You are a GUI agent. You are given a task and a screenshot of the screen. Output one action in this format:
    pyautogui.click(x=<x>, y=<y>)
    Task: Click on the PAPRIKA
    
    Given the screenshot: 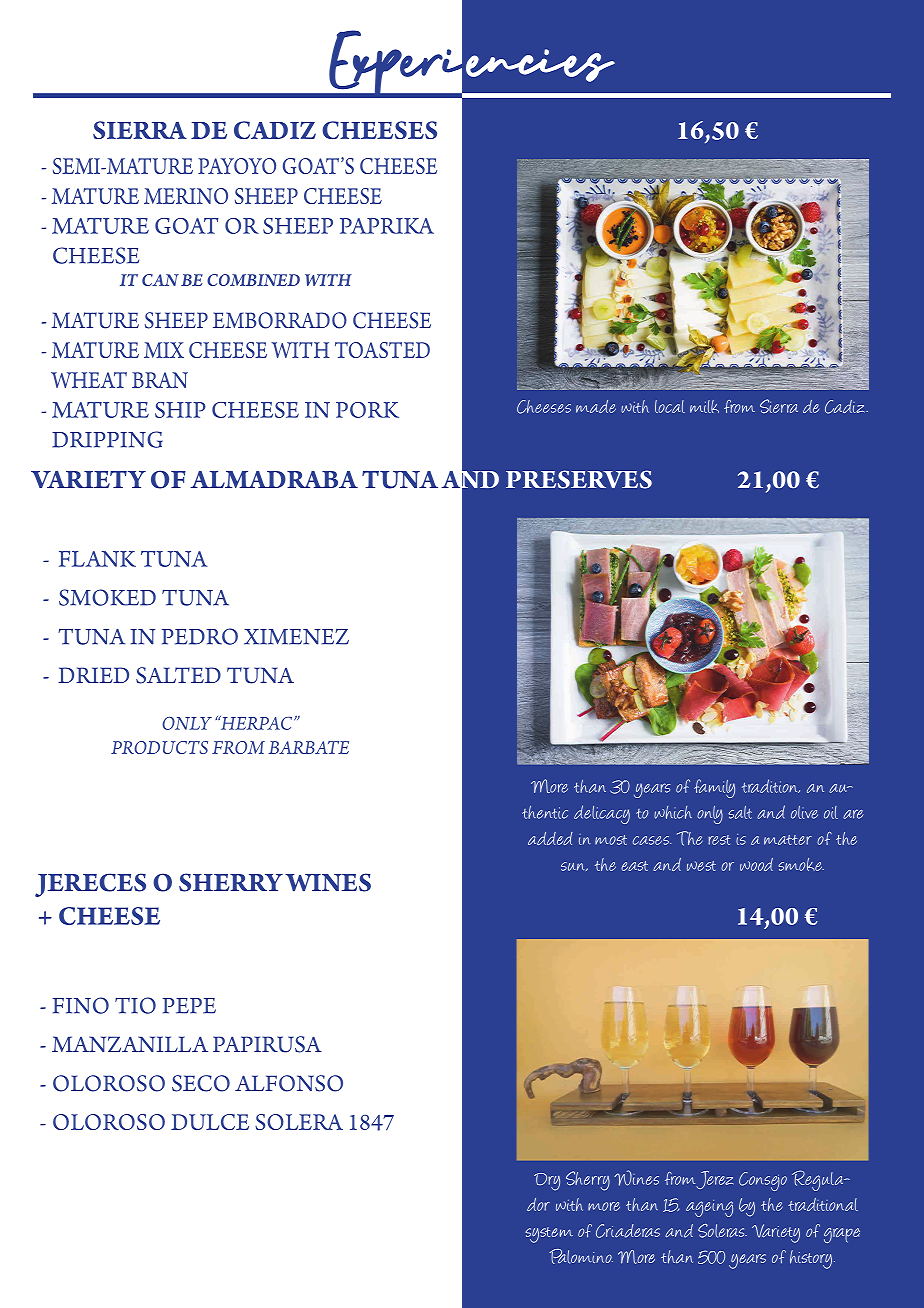 What is the action you would take?
    pyautogui.click(x=387, y=226)
